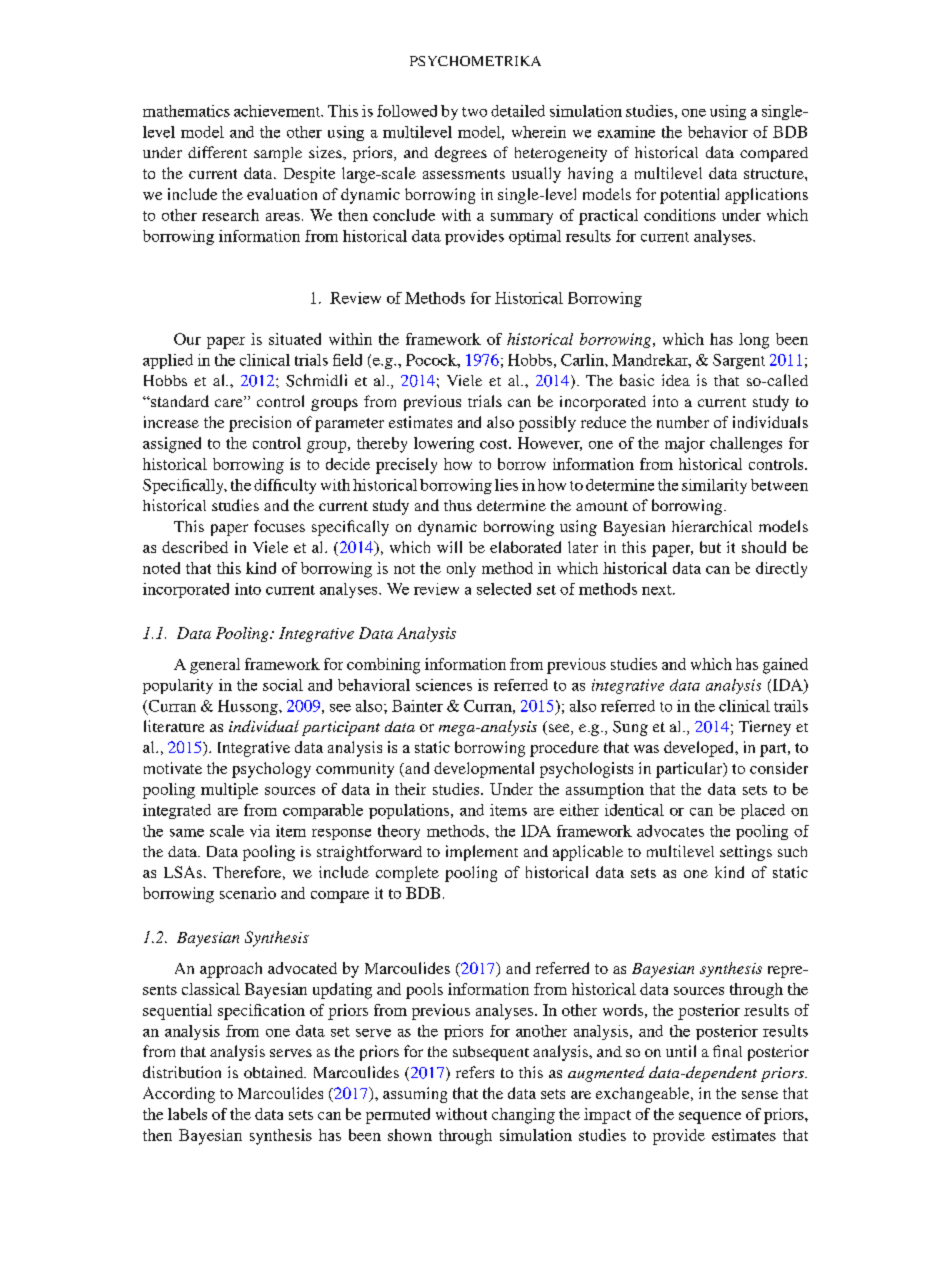  What do you see at coordinates (260, 424) in the page?
I see `precision` at bounding box center [260, 424].
